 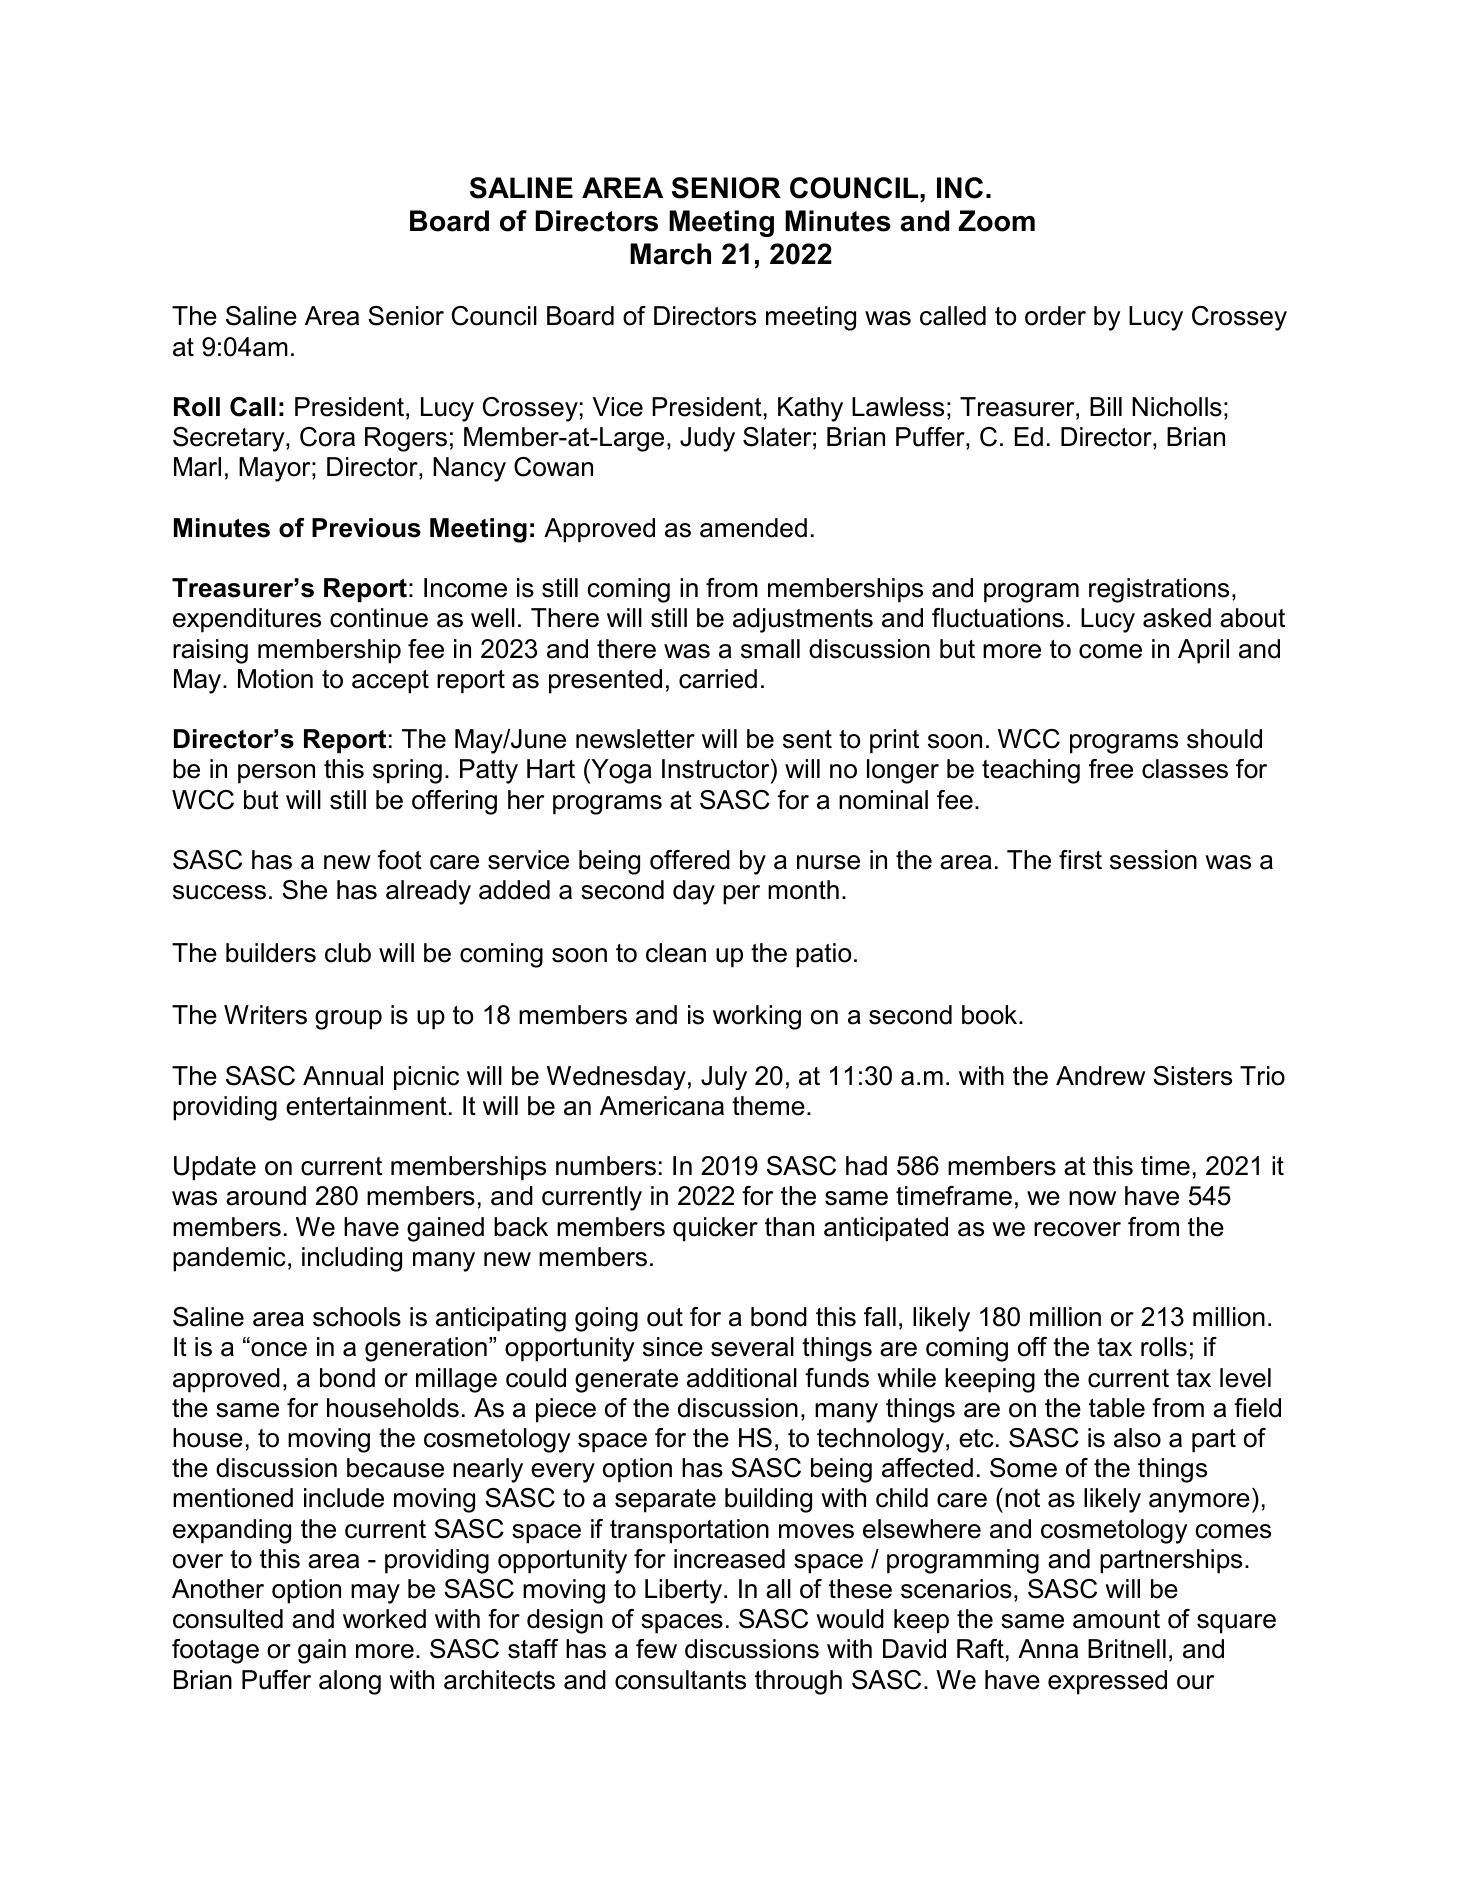 I want to click on March, so click(x=670, y=254).
